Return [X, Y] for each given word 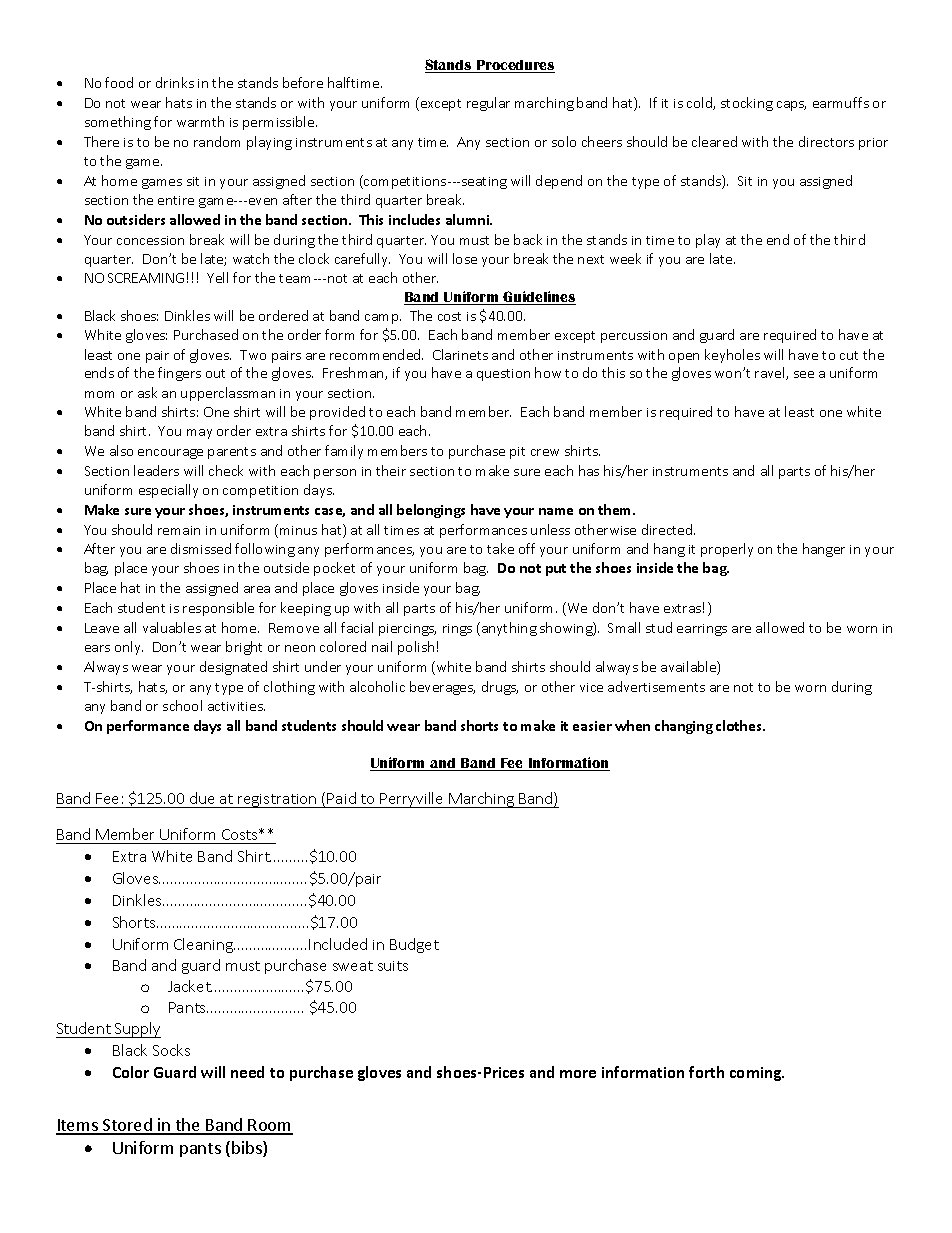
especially [168, 491]
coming [757, 1074]
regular [488, 104]
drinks [175, 82]
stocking [747, 104]
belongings [431, 511]
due [202, 800]
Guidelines [539, 298]
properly [727, 550]
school [182, 705]
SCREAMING [146, 278]
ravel [771, 373]
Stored [127, 1126]
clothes [740, 725]
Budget [414, 945]
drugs [500, 688]
